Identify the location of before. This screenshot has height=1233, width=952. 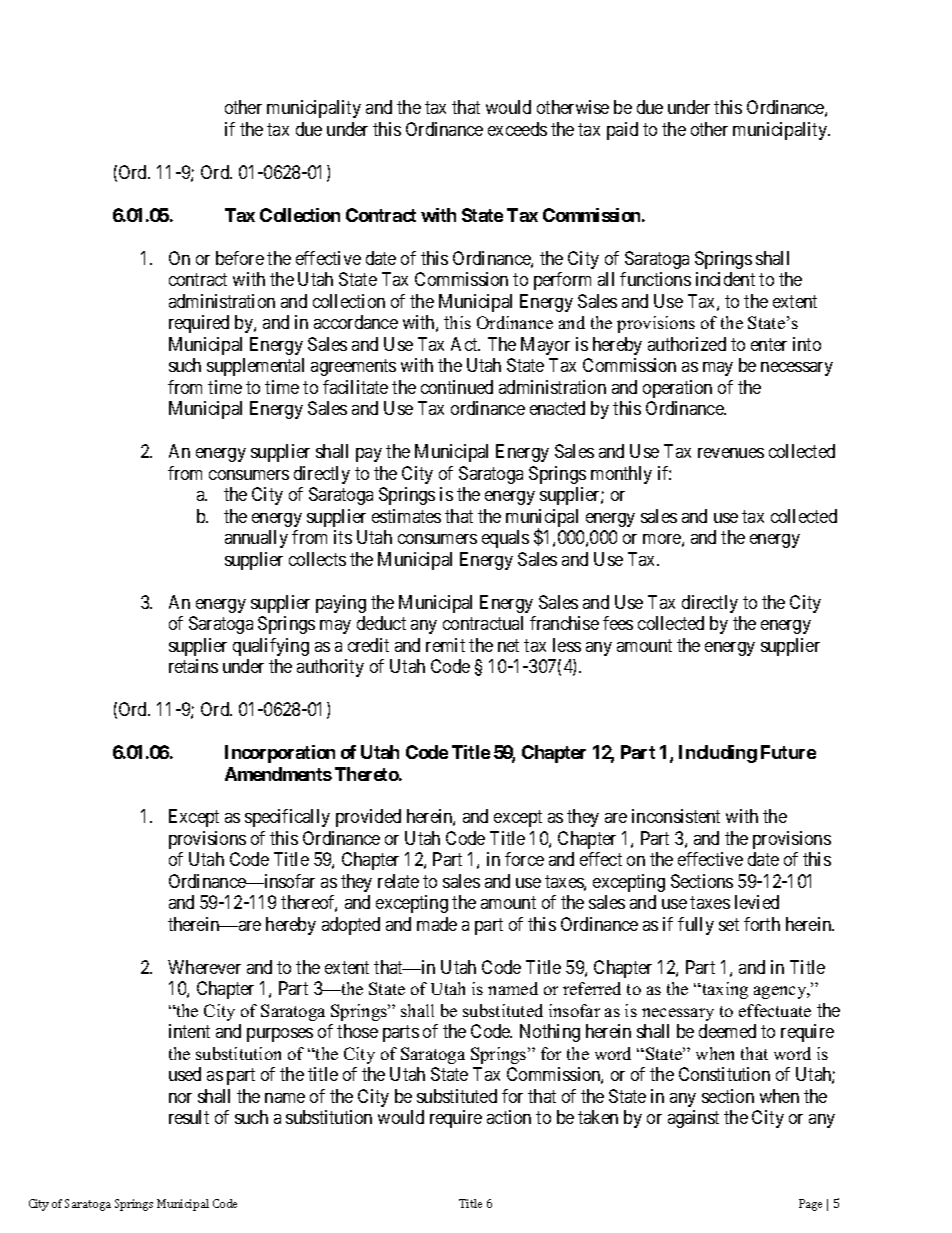
(240, 258).
